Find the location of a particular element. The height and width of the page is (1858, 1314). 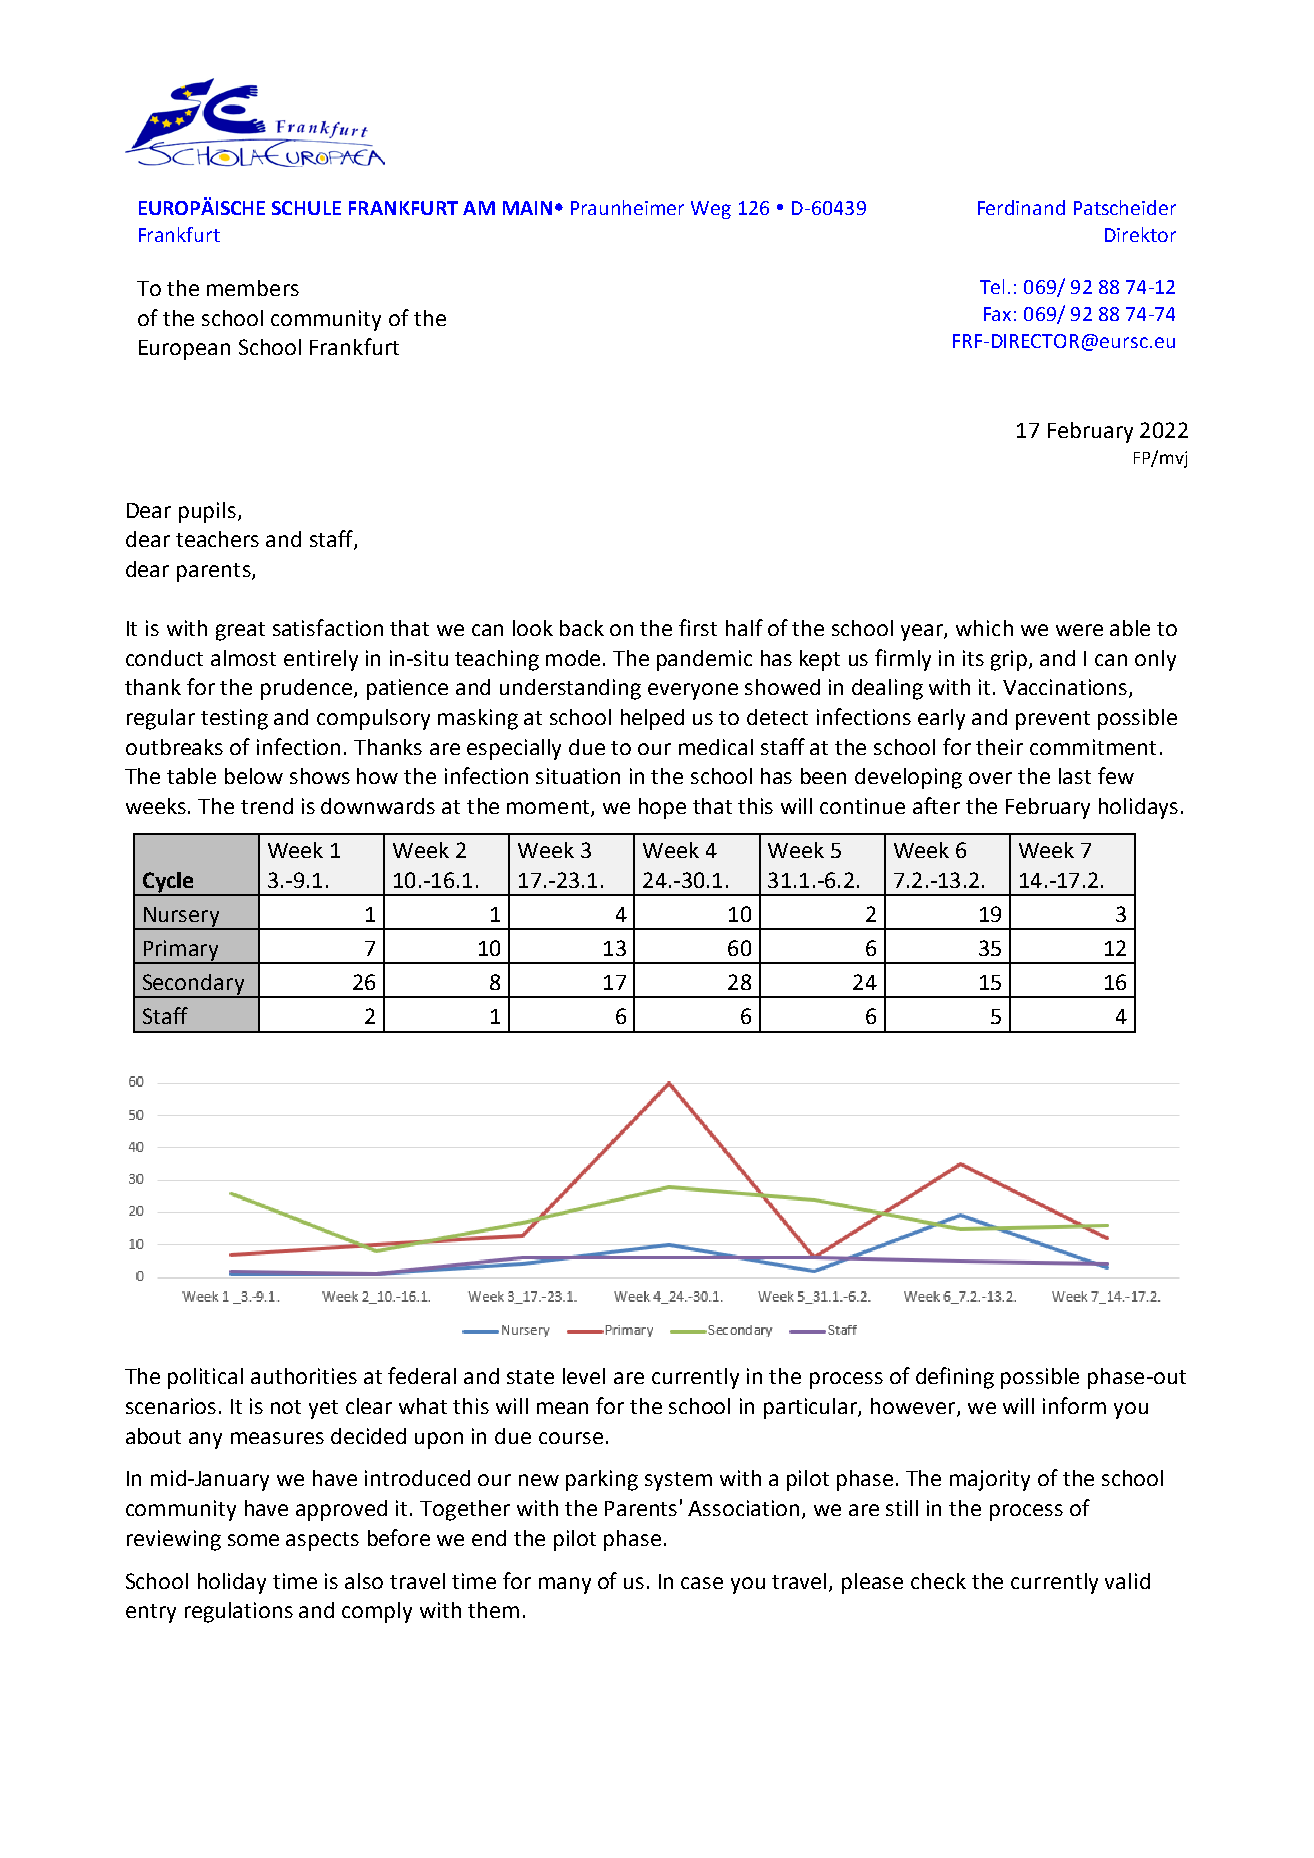

after is located at coordinates (936, 805).
